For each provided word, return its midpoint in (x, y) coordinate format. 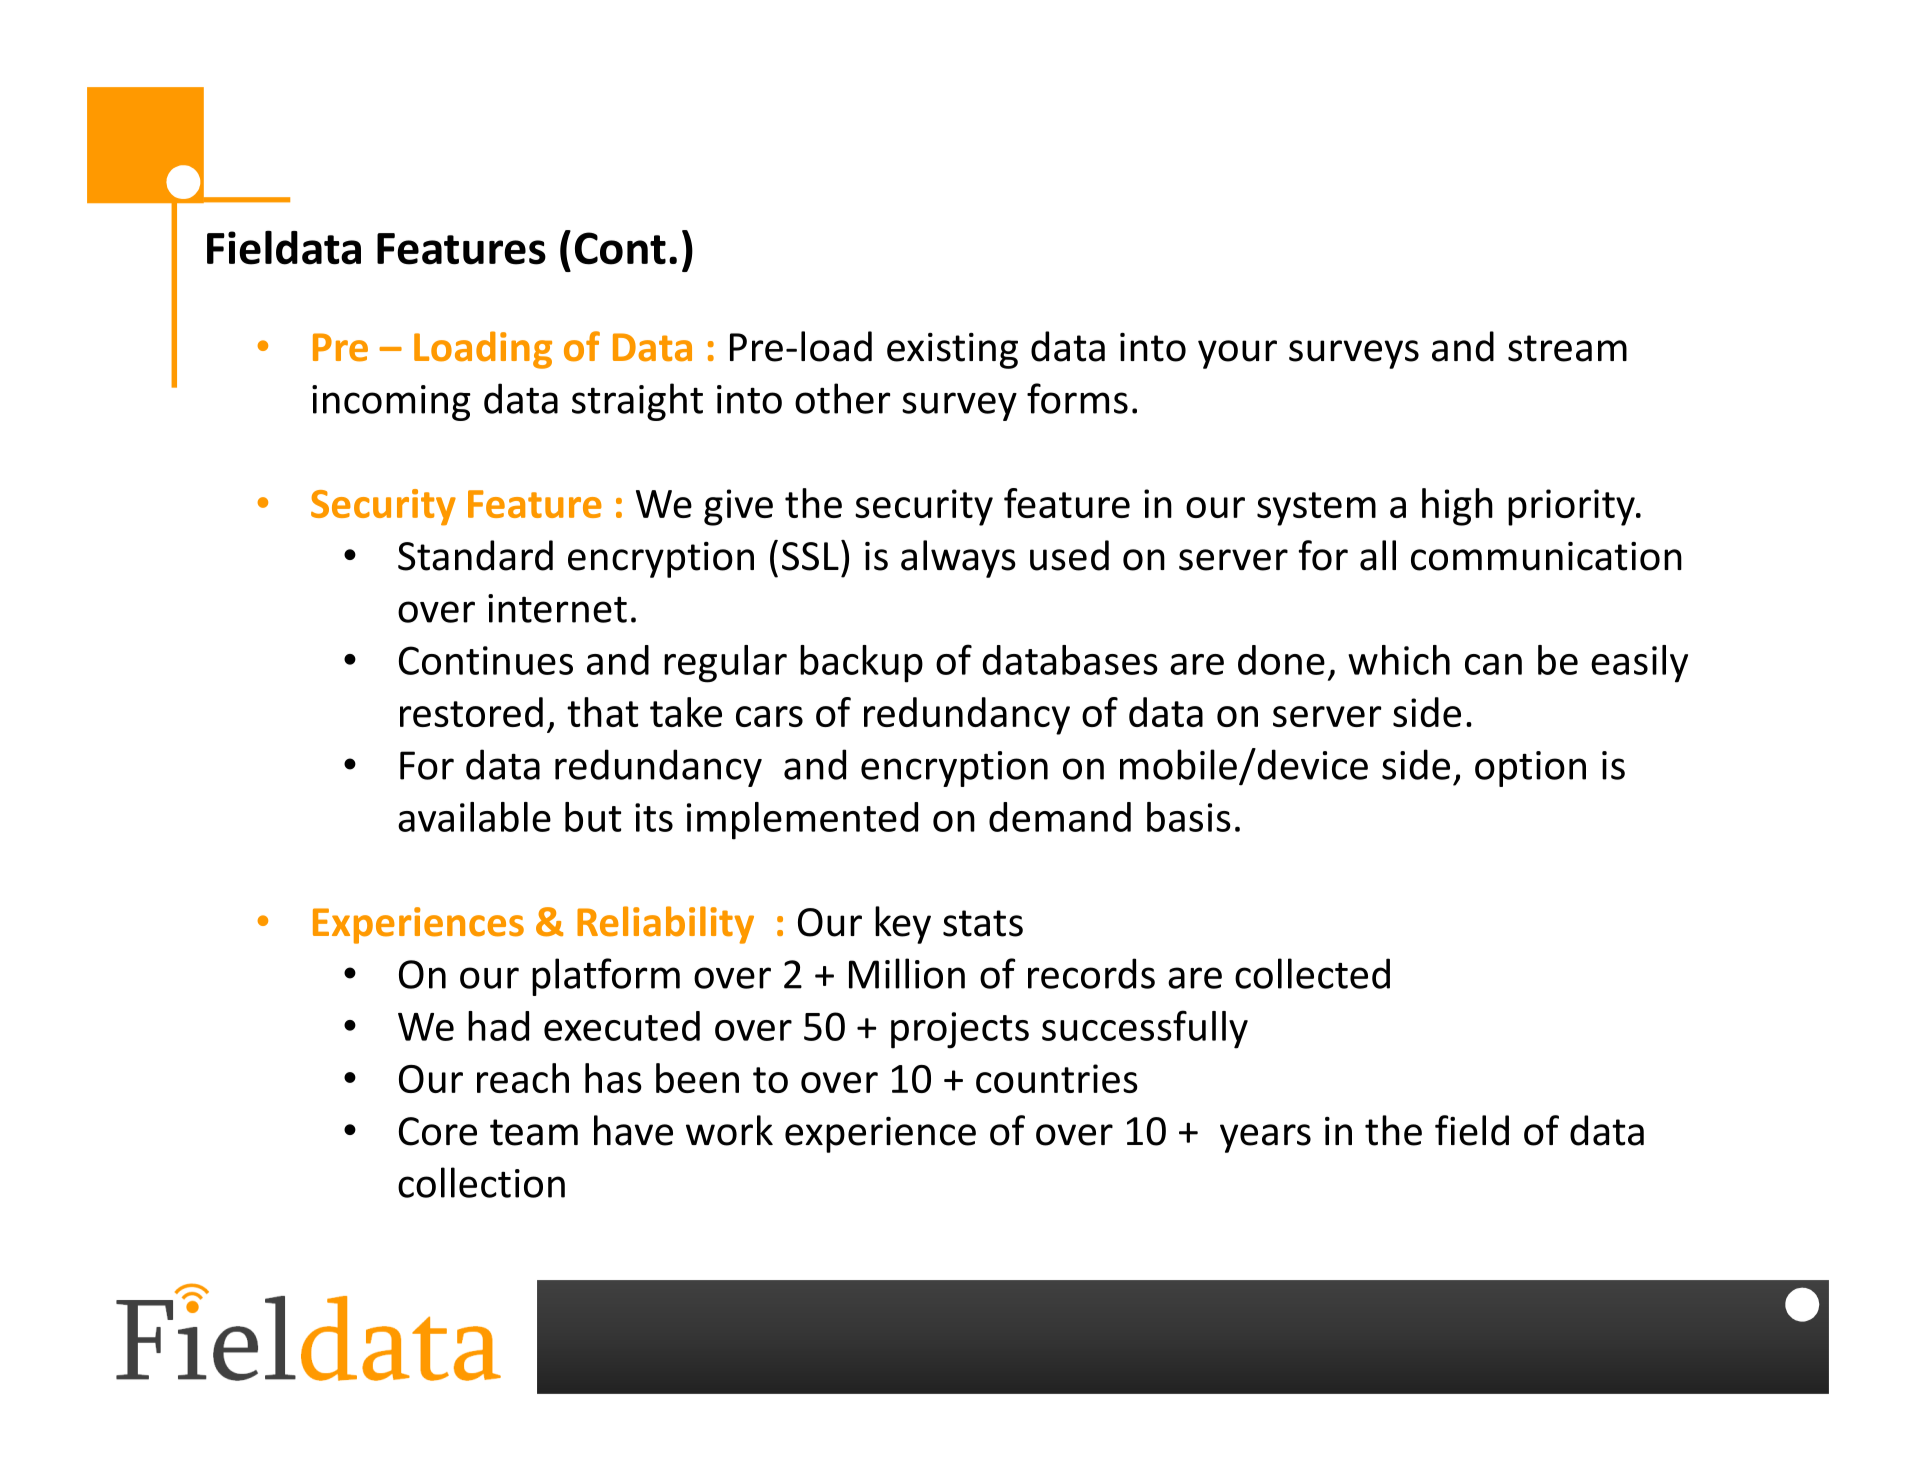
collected (1312, 973)
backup (861, 664)
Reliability (665, 925)
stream (1567, 348)
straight (637, 402)
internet (557, 608)
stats (983, 923)
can (1493, 664)
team (534, 1132)
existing (952, 351)
